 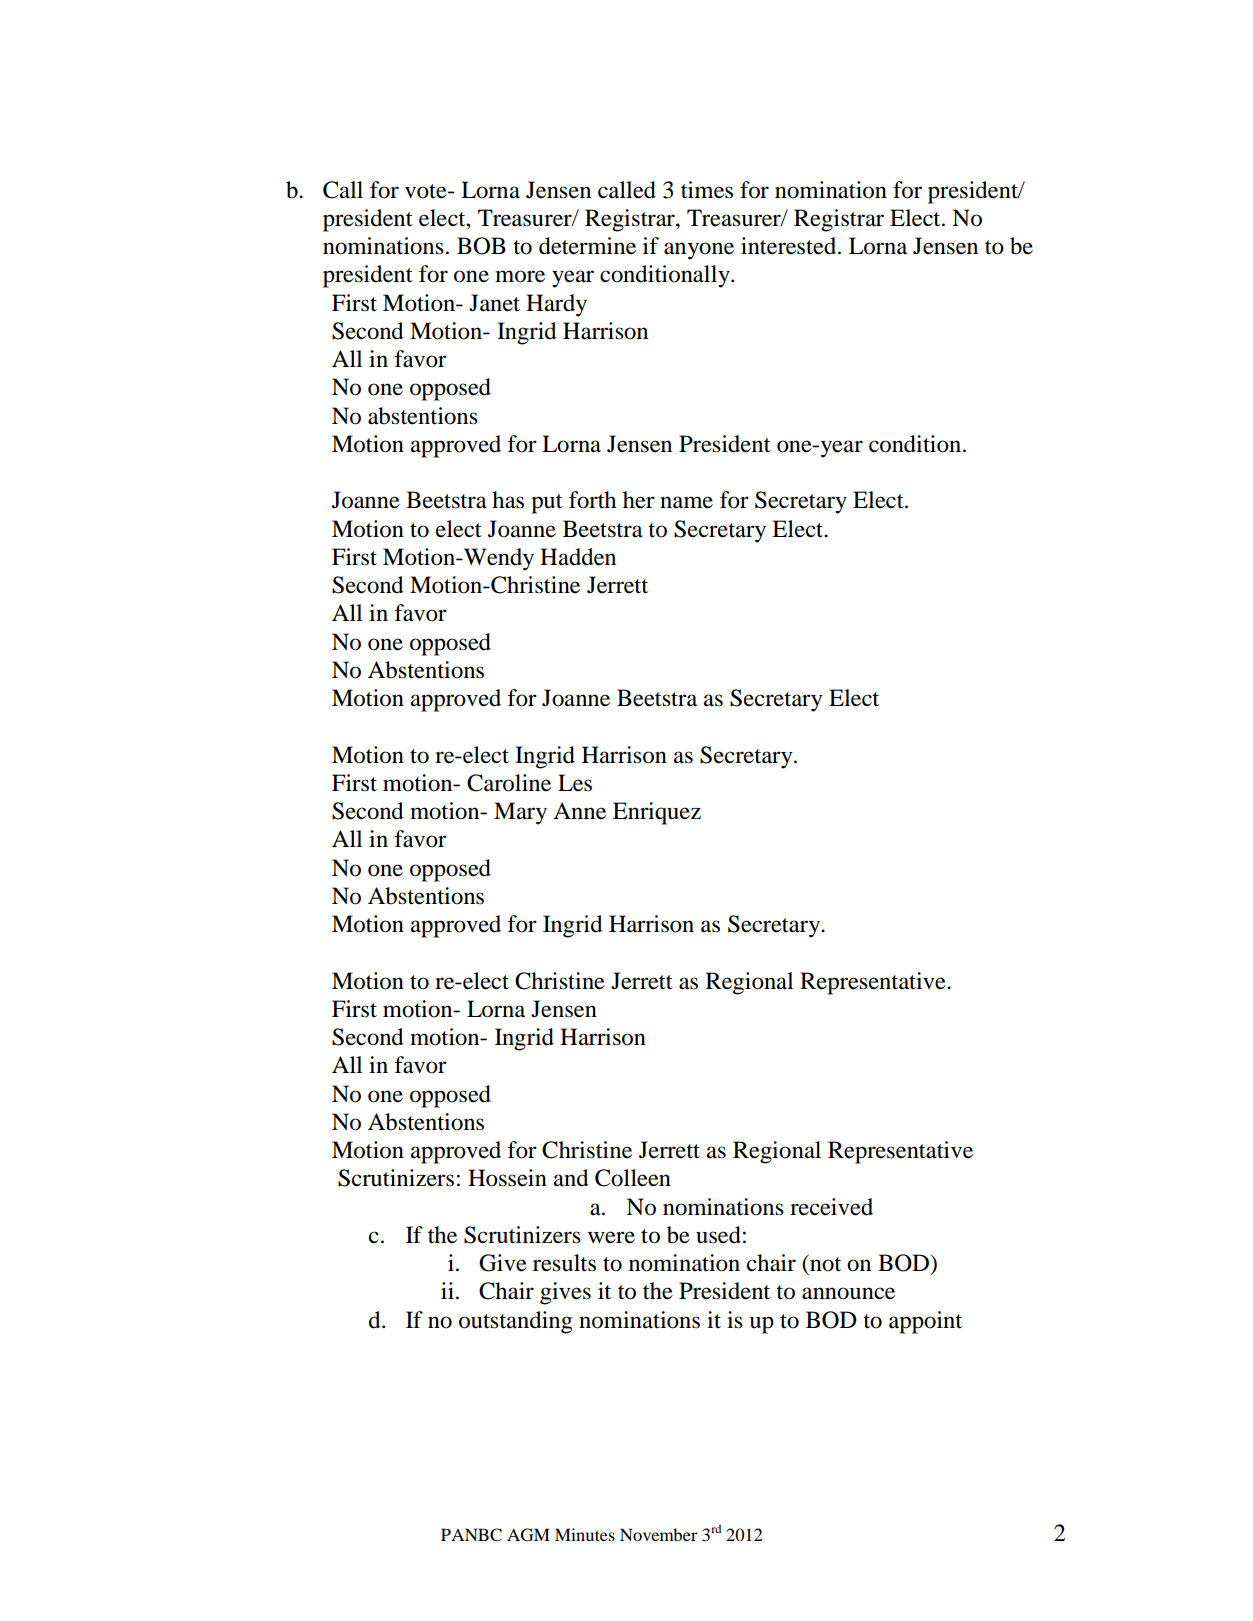 I want to click on name, so click(x=686, y=502).
